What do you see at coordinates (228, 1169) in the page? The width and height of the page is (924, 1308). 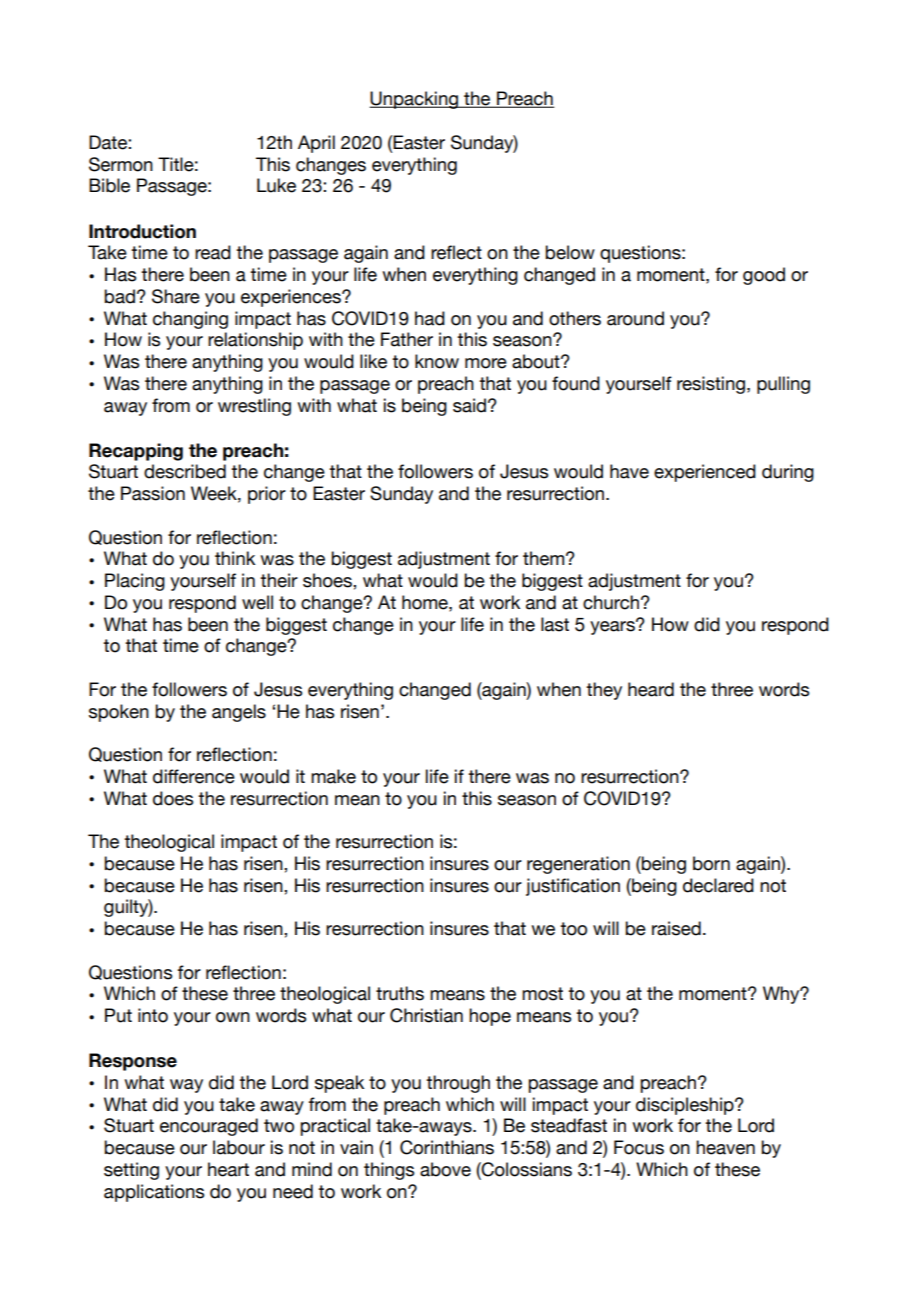 I see `heart` at bounding box center [228, 1169].
